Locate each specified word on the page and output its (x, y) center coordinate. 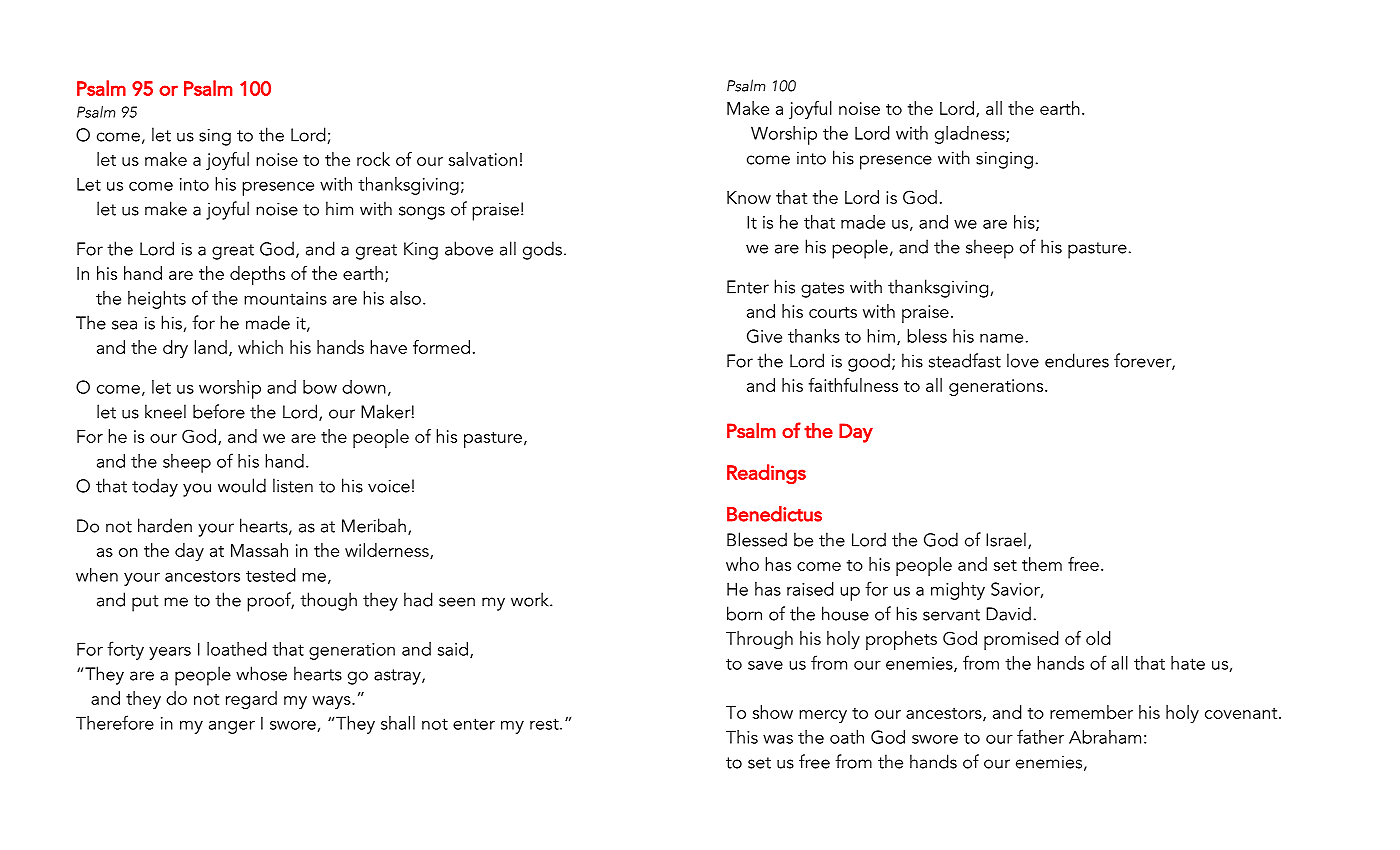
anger (232, 727)
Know (749, 197)
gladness (971, 135)
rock (373, 159)
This (742, 737)
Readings (766, 474)
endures (1077, 360)
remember (1091, 712)
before (219, 411)
